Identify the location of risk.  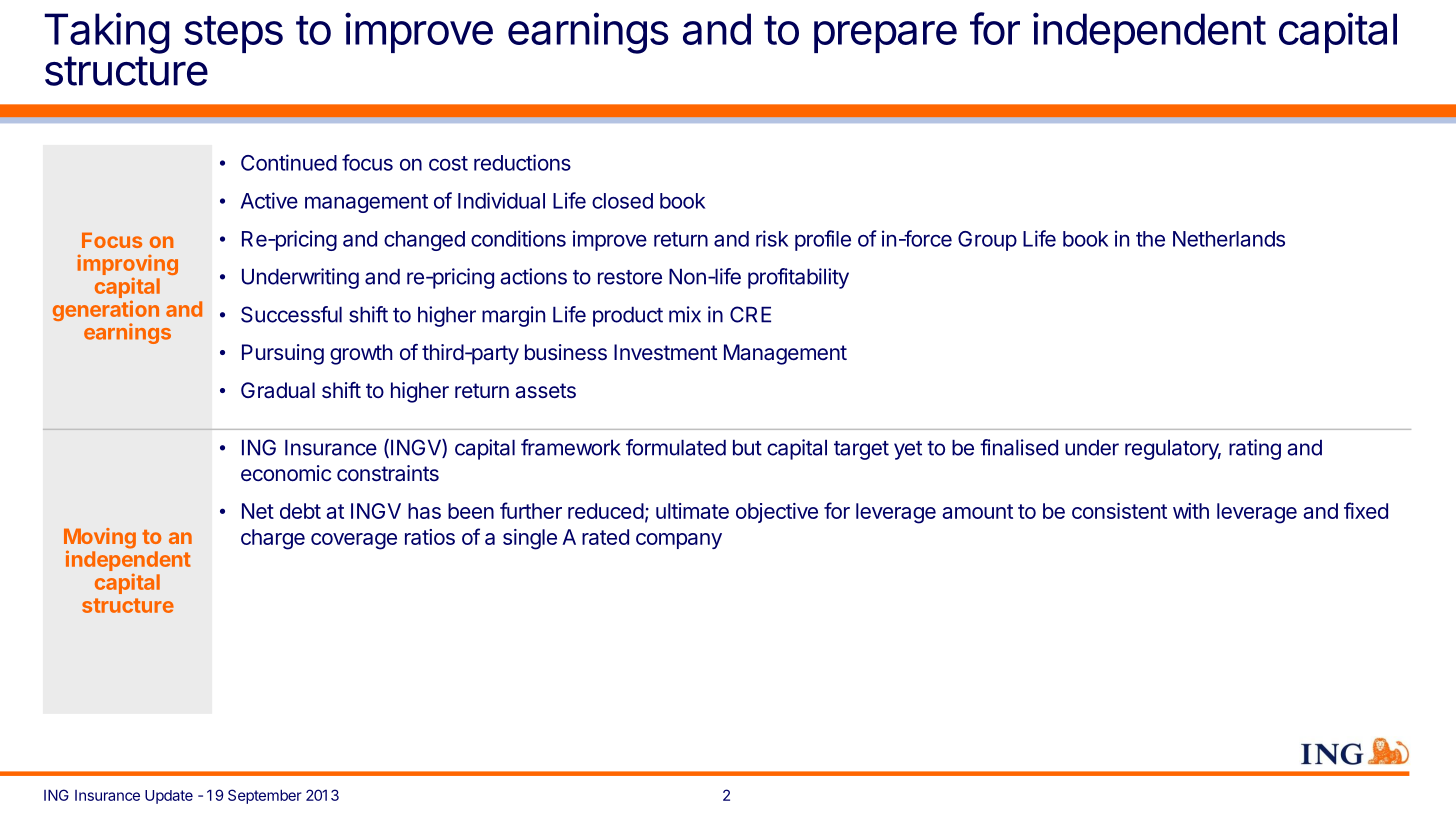
(772, 238).
